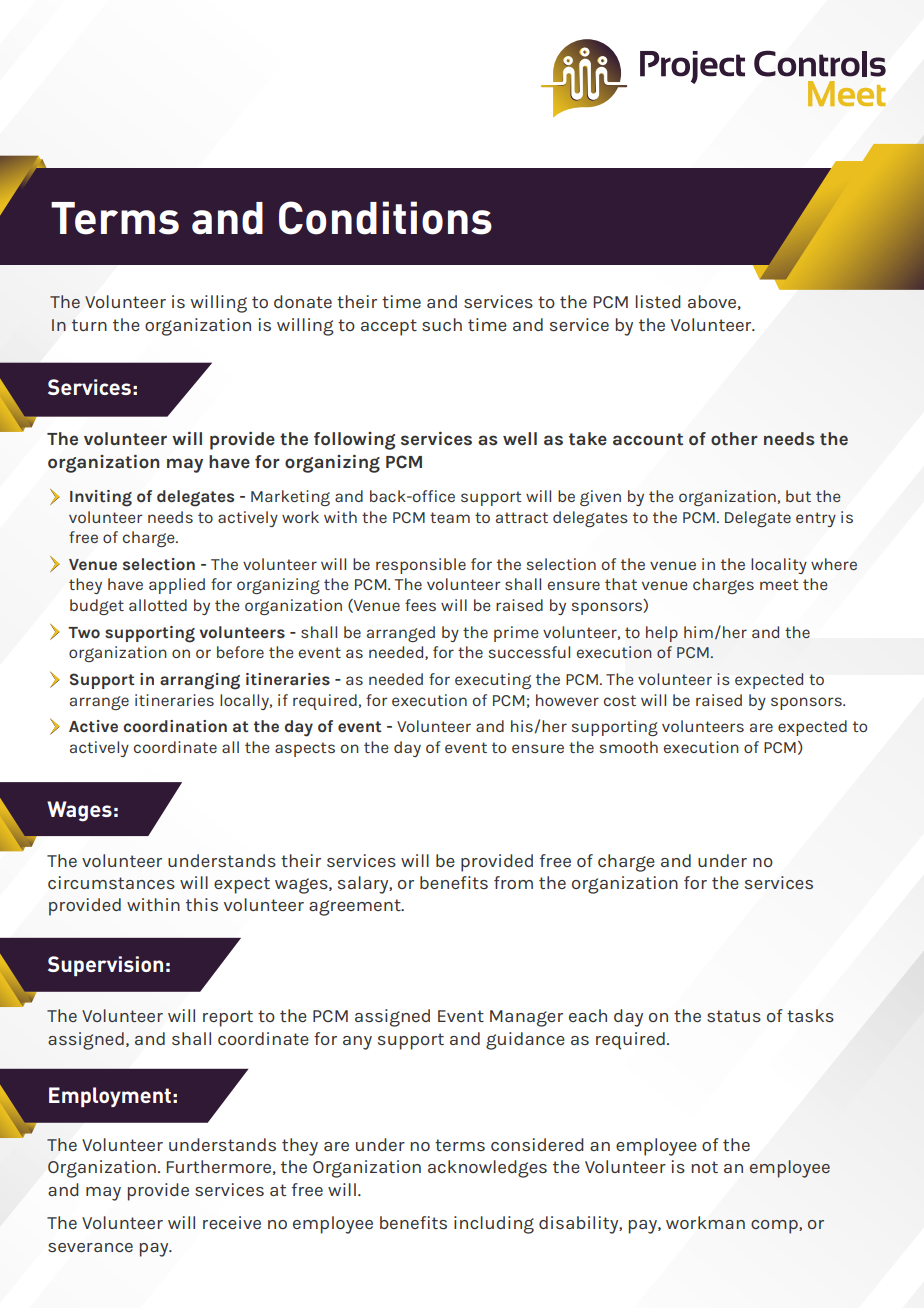 This screenshot has height=1308, width=924. What do you see at coordinates (385, 218) in the screenshot?
I see `Conditions` at bounding box center [385, 218].
